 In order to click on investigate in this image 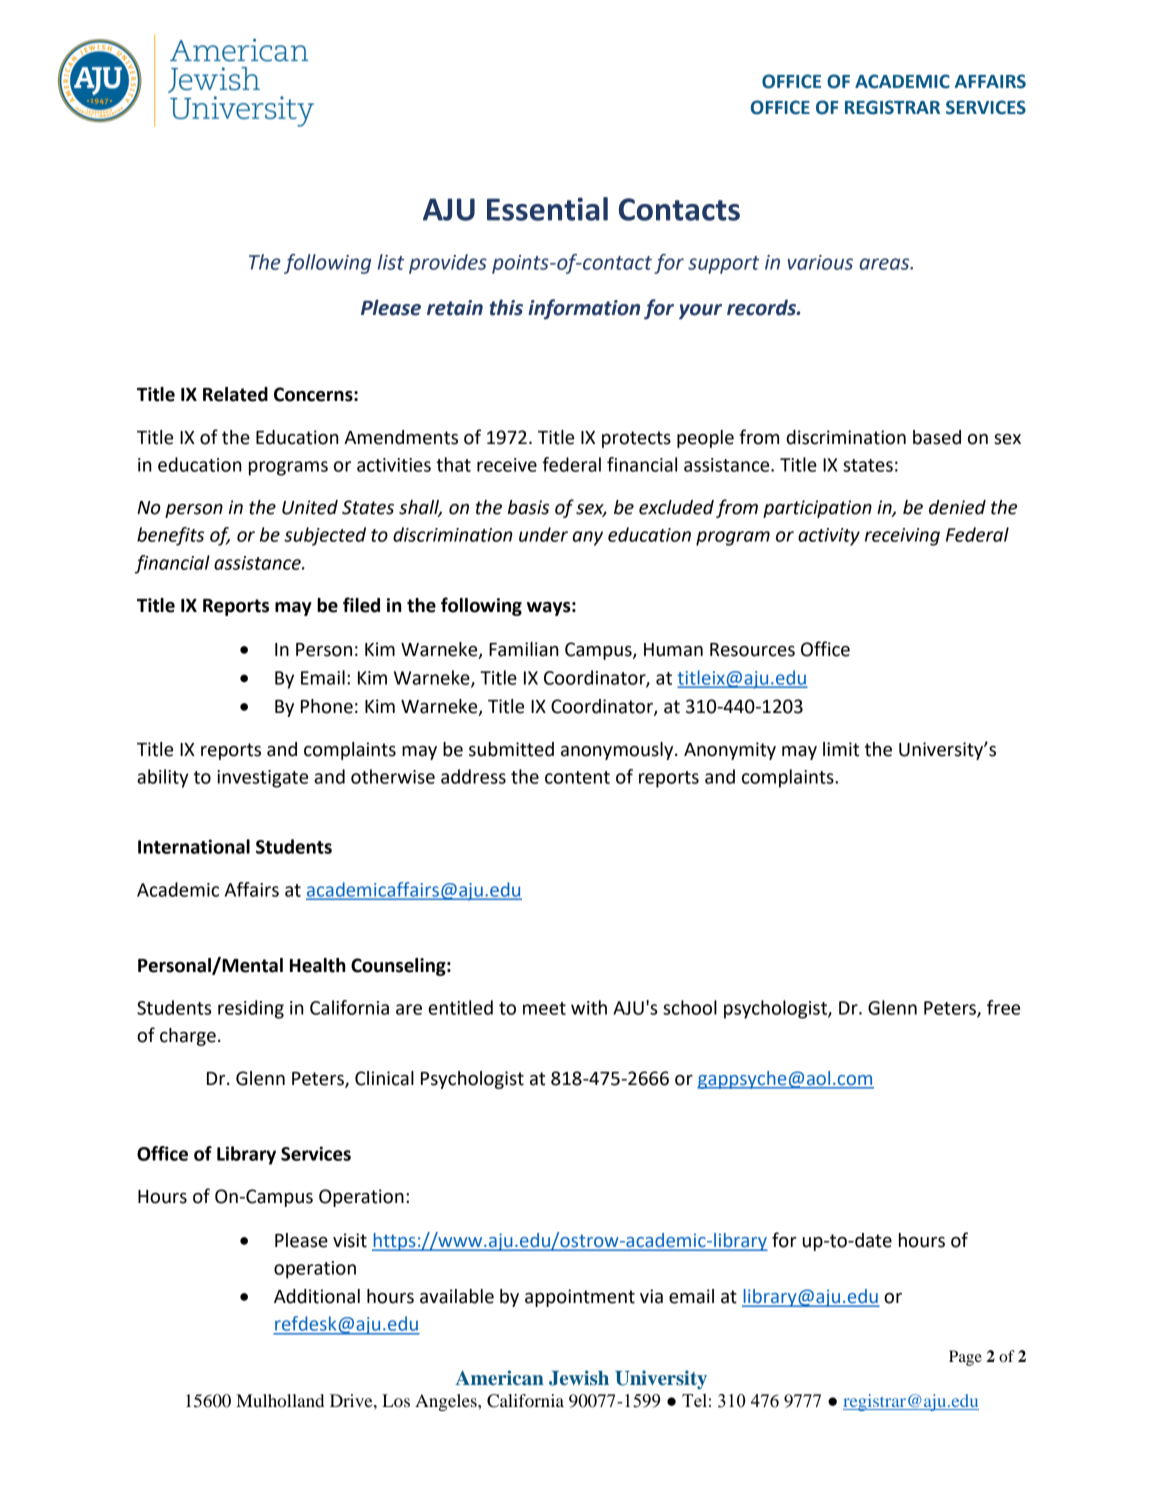, I will do `click(262, 779)`.
